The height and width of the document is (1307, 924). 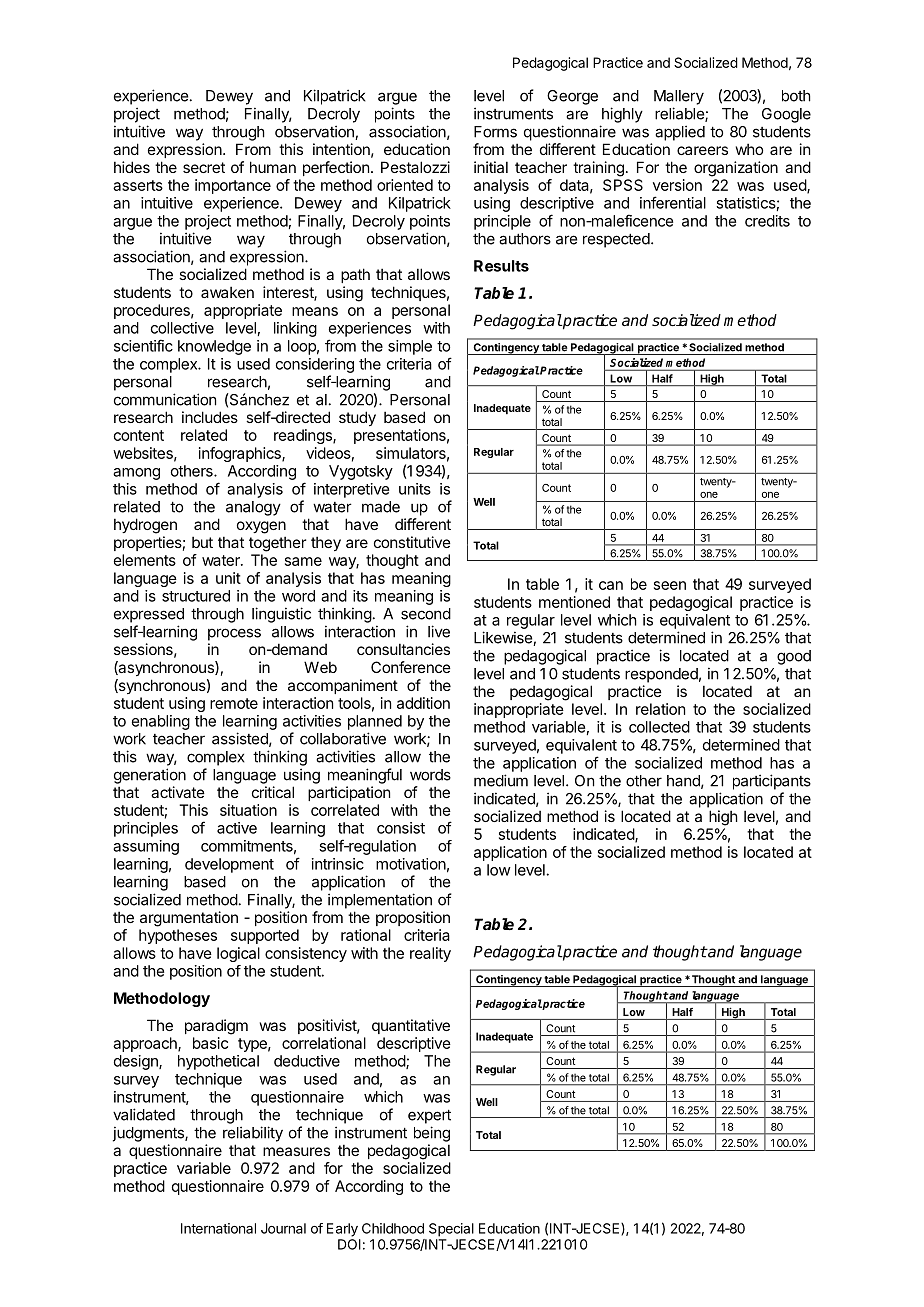 What do you see at coordinates (772, 782) in the document?
I see `participants` at bounding box center [772, 782].
